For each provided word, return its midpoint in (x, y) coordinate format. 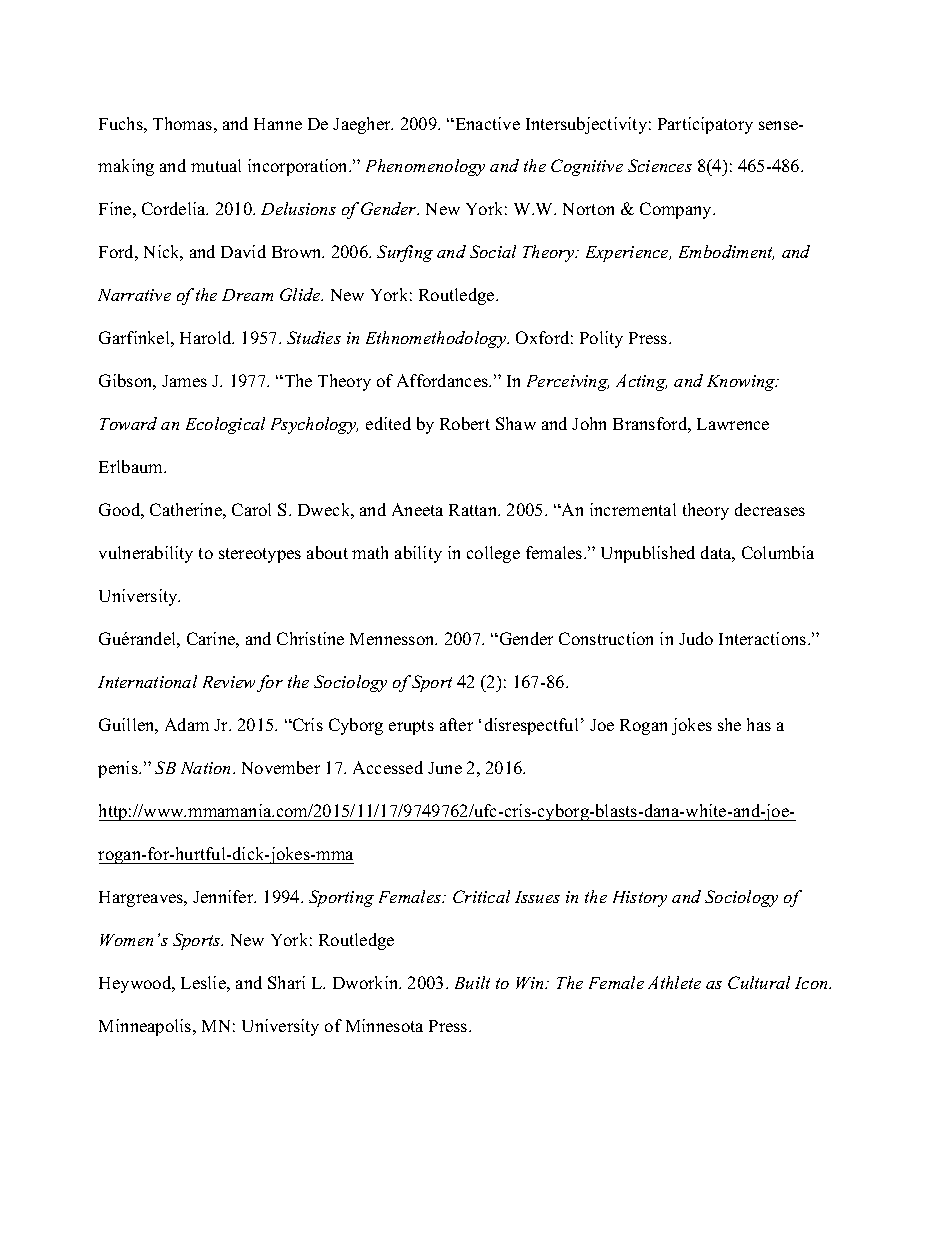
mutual (216, 165)
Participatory (705, 125)
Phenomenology (425, 167)
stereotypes (260, 555)
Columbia (778, 552)
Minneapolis (146, 1027)
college (493, 554)
